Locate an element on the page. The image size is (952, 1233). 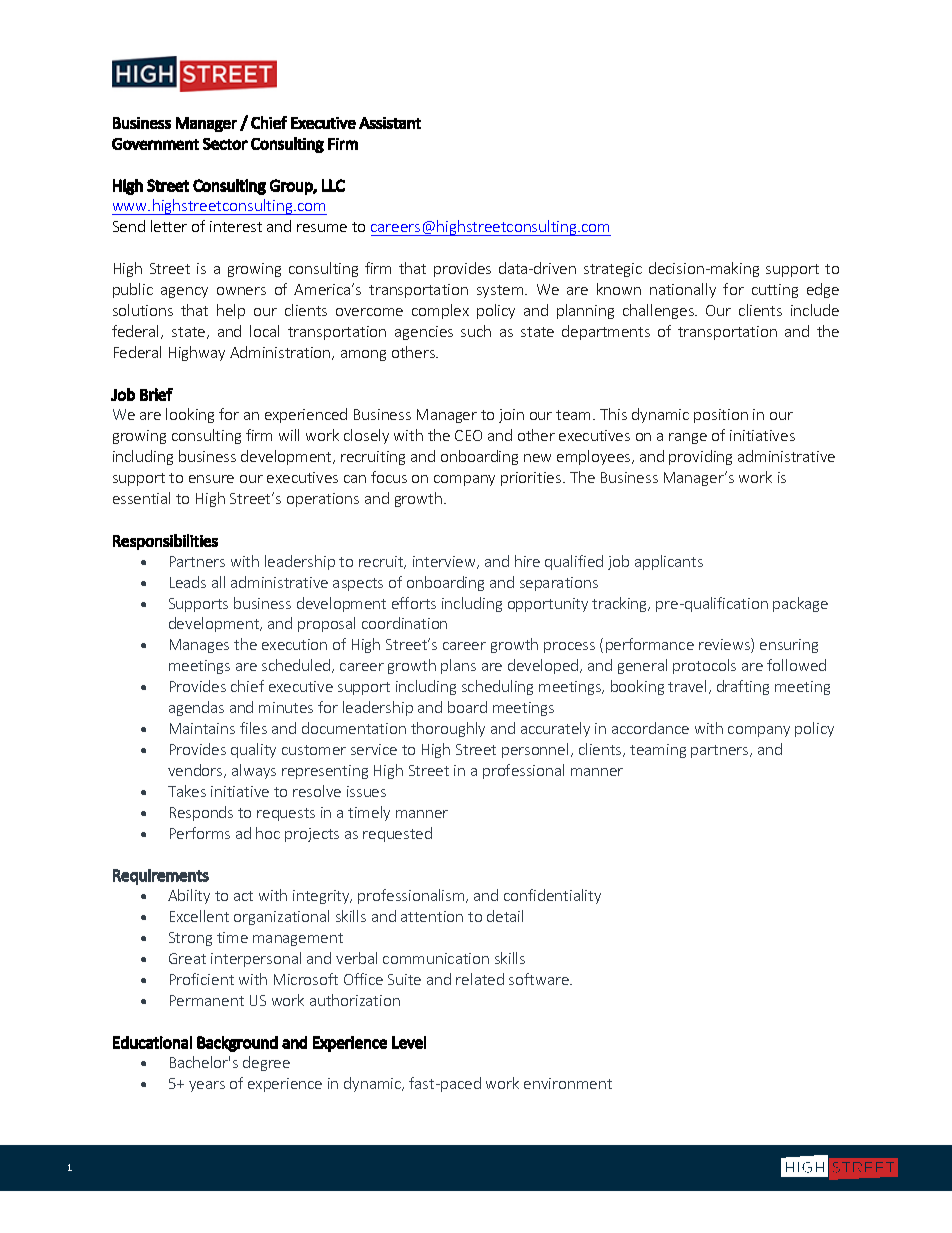
cutting is located at coordinates (775, 291).
